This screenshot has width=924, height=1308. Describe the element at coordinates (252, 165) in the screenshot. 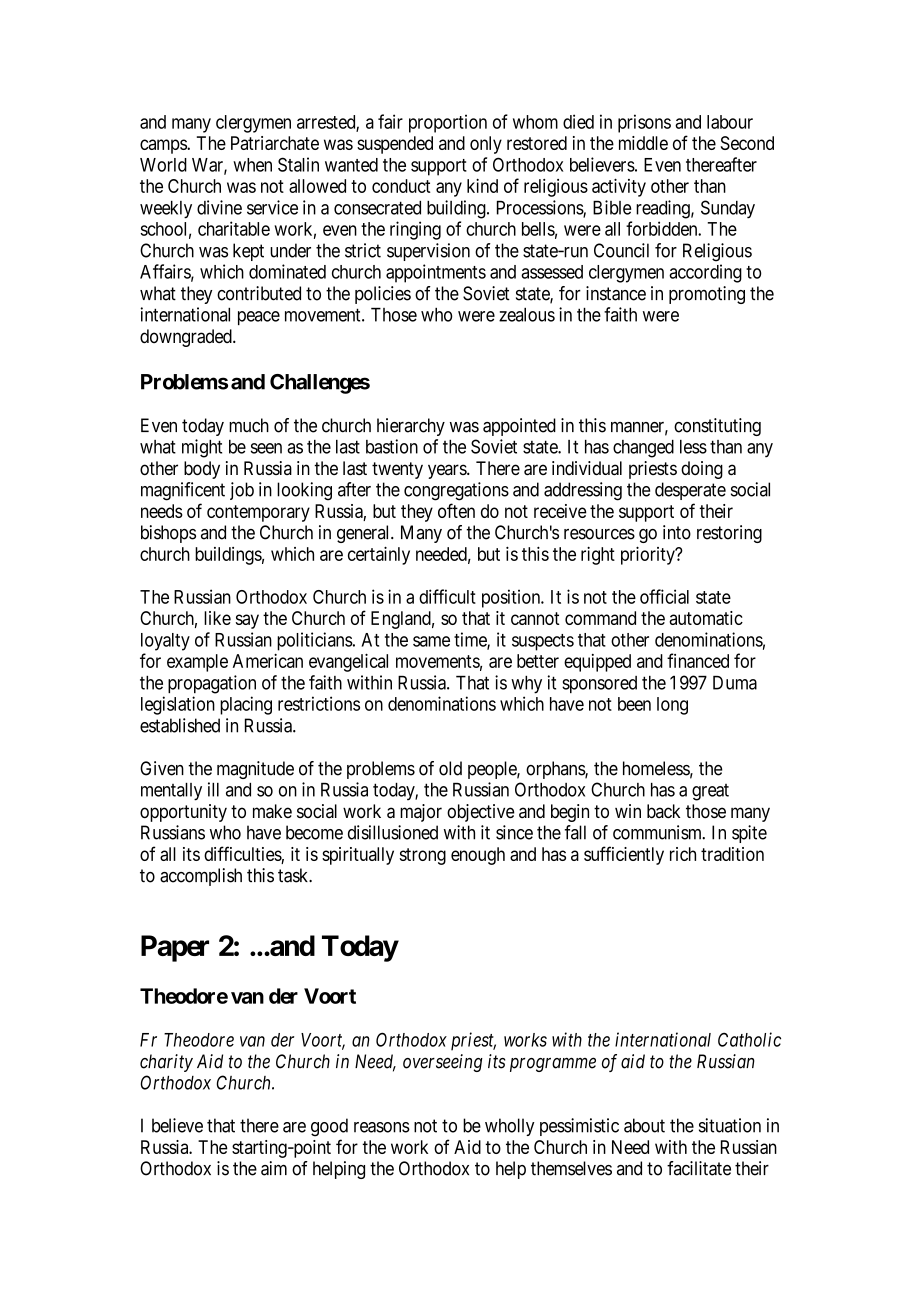

I see `when` at that location.
